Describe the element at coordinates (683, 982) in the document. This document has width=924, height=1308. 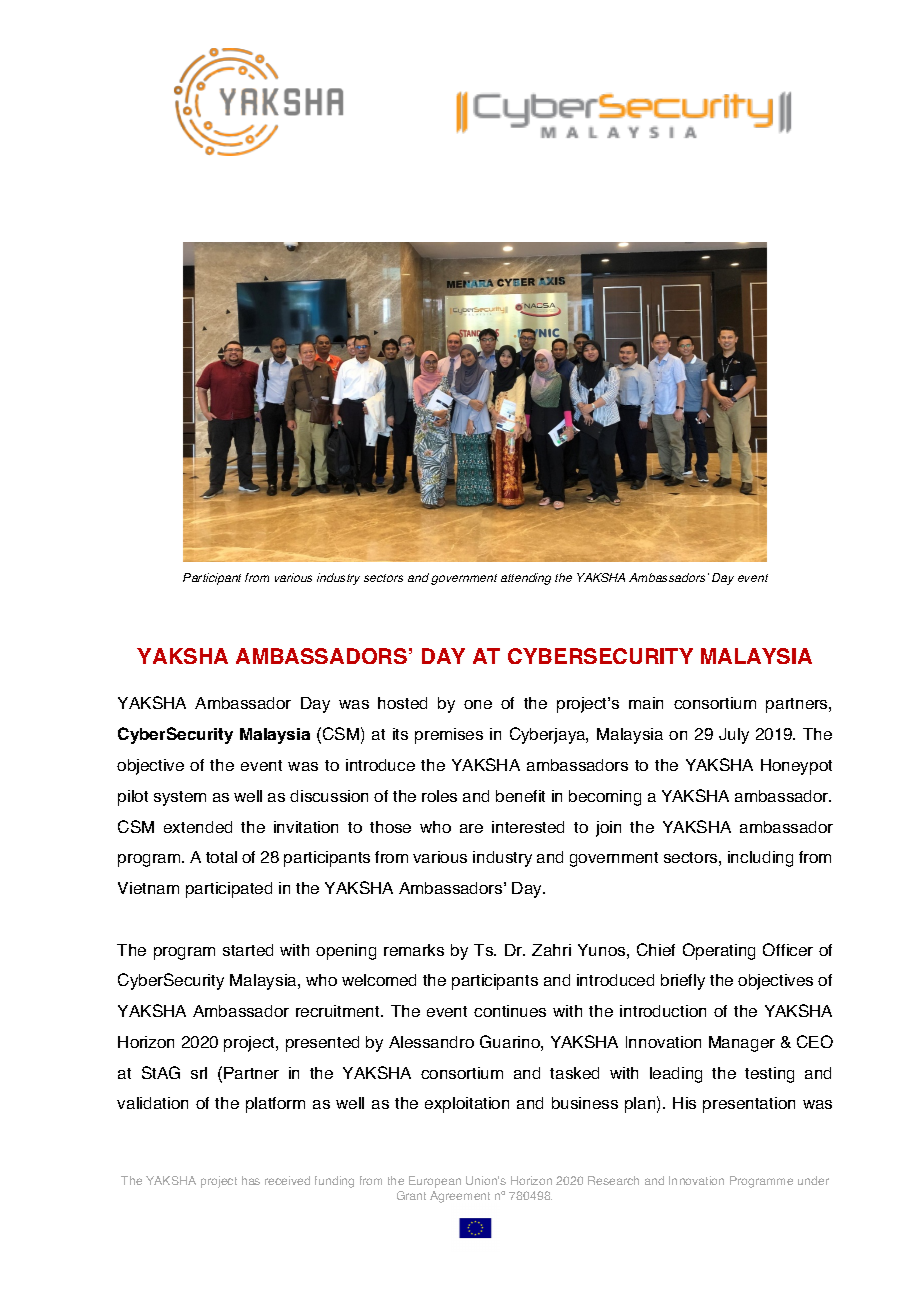
I see `briefly` at that location.
